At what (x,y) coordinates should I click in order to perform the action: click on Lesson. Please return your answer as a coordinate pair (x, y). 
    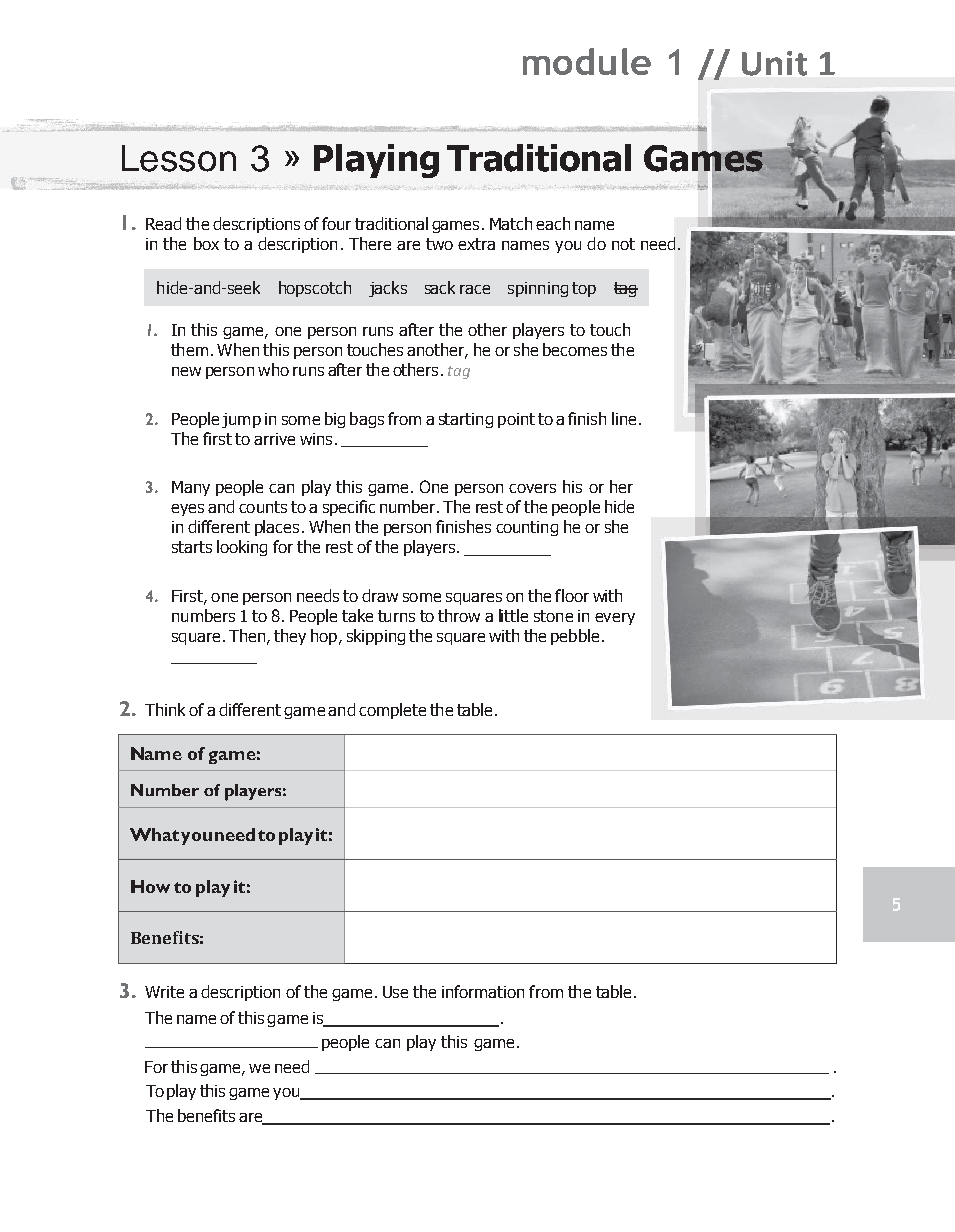
    Looking at the image, I should click on (179, 158).
